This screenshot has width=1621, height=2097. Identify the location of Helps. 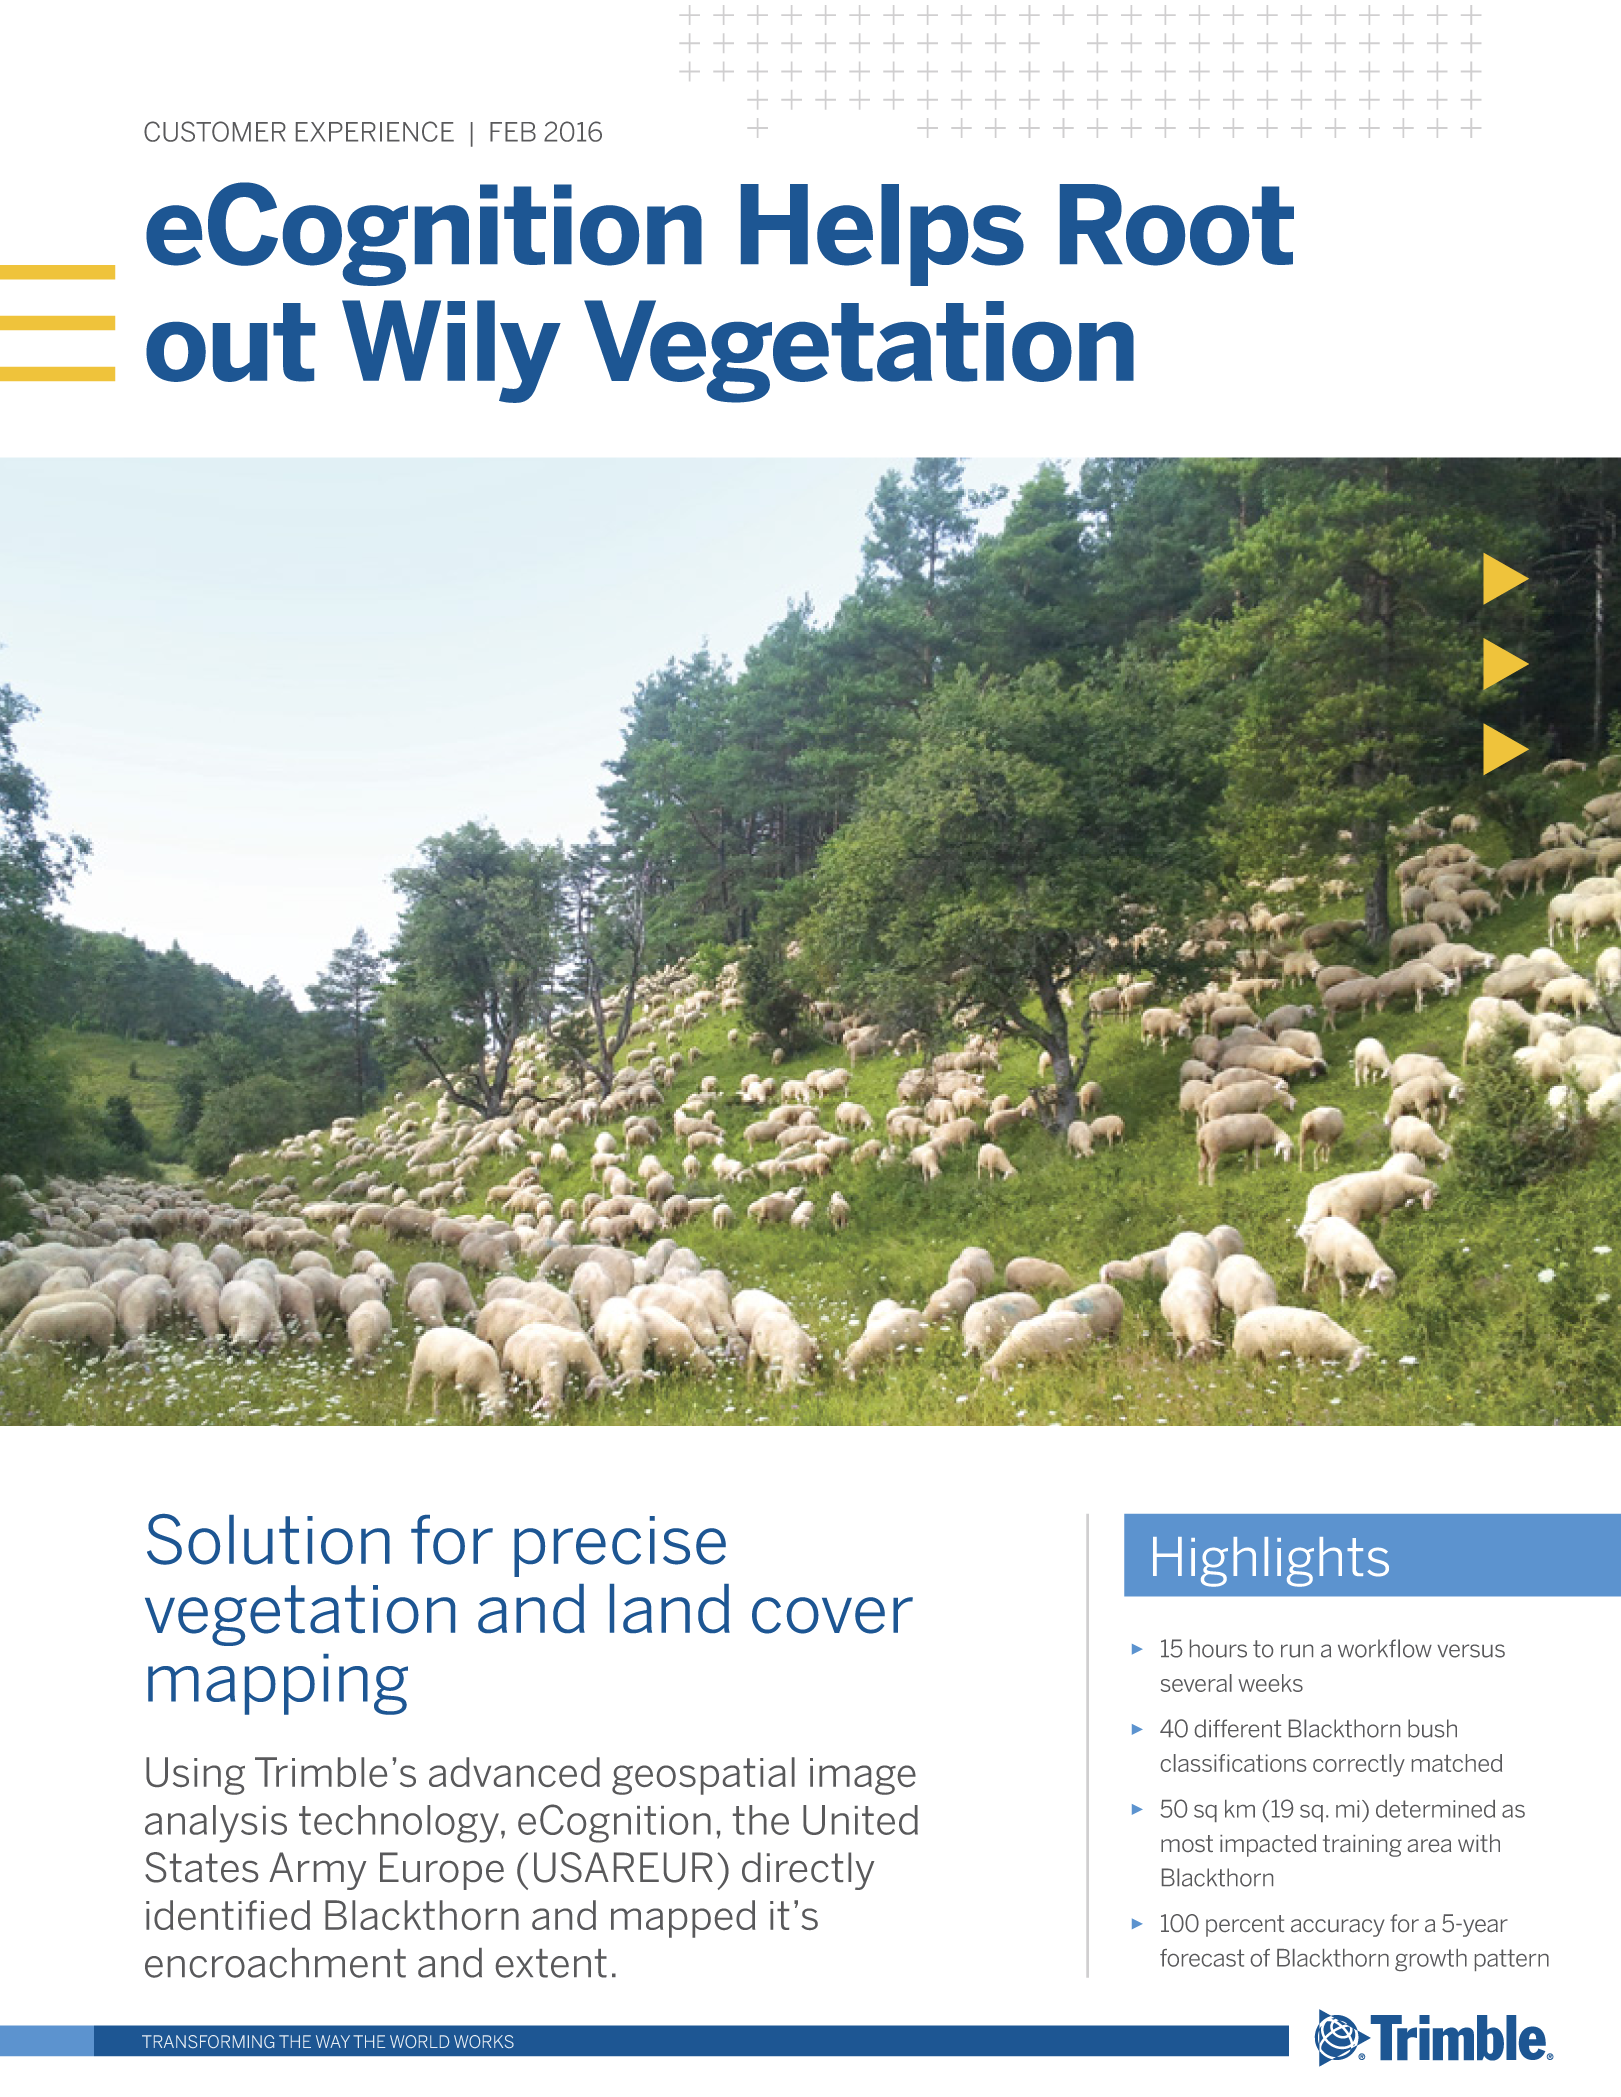
(882, 235).
